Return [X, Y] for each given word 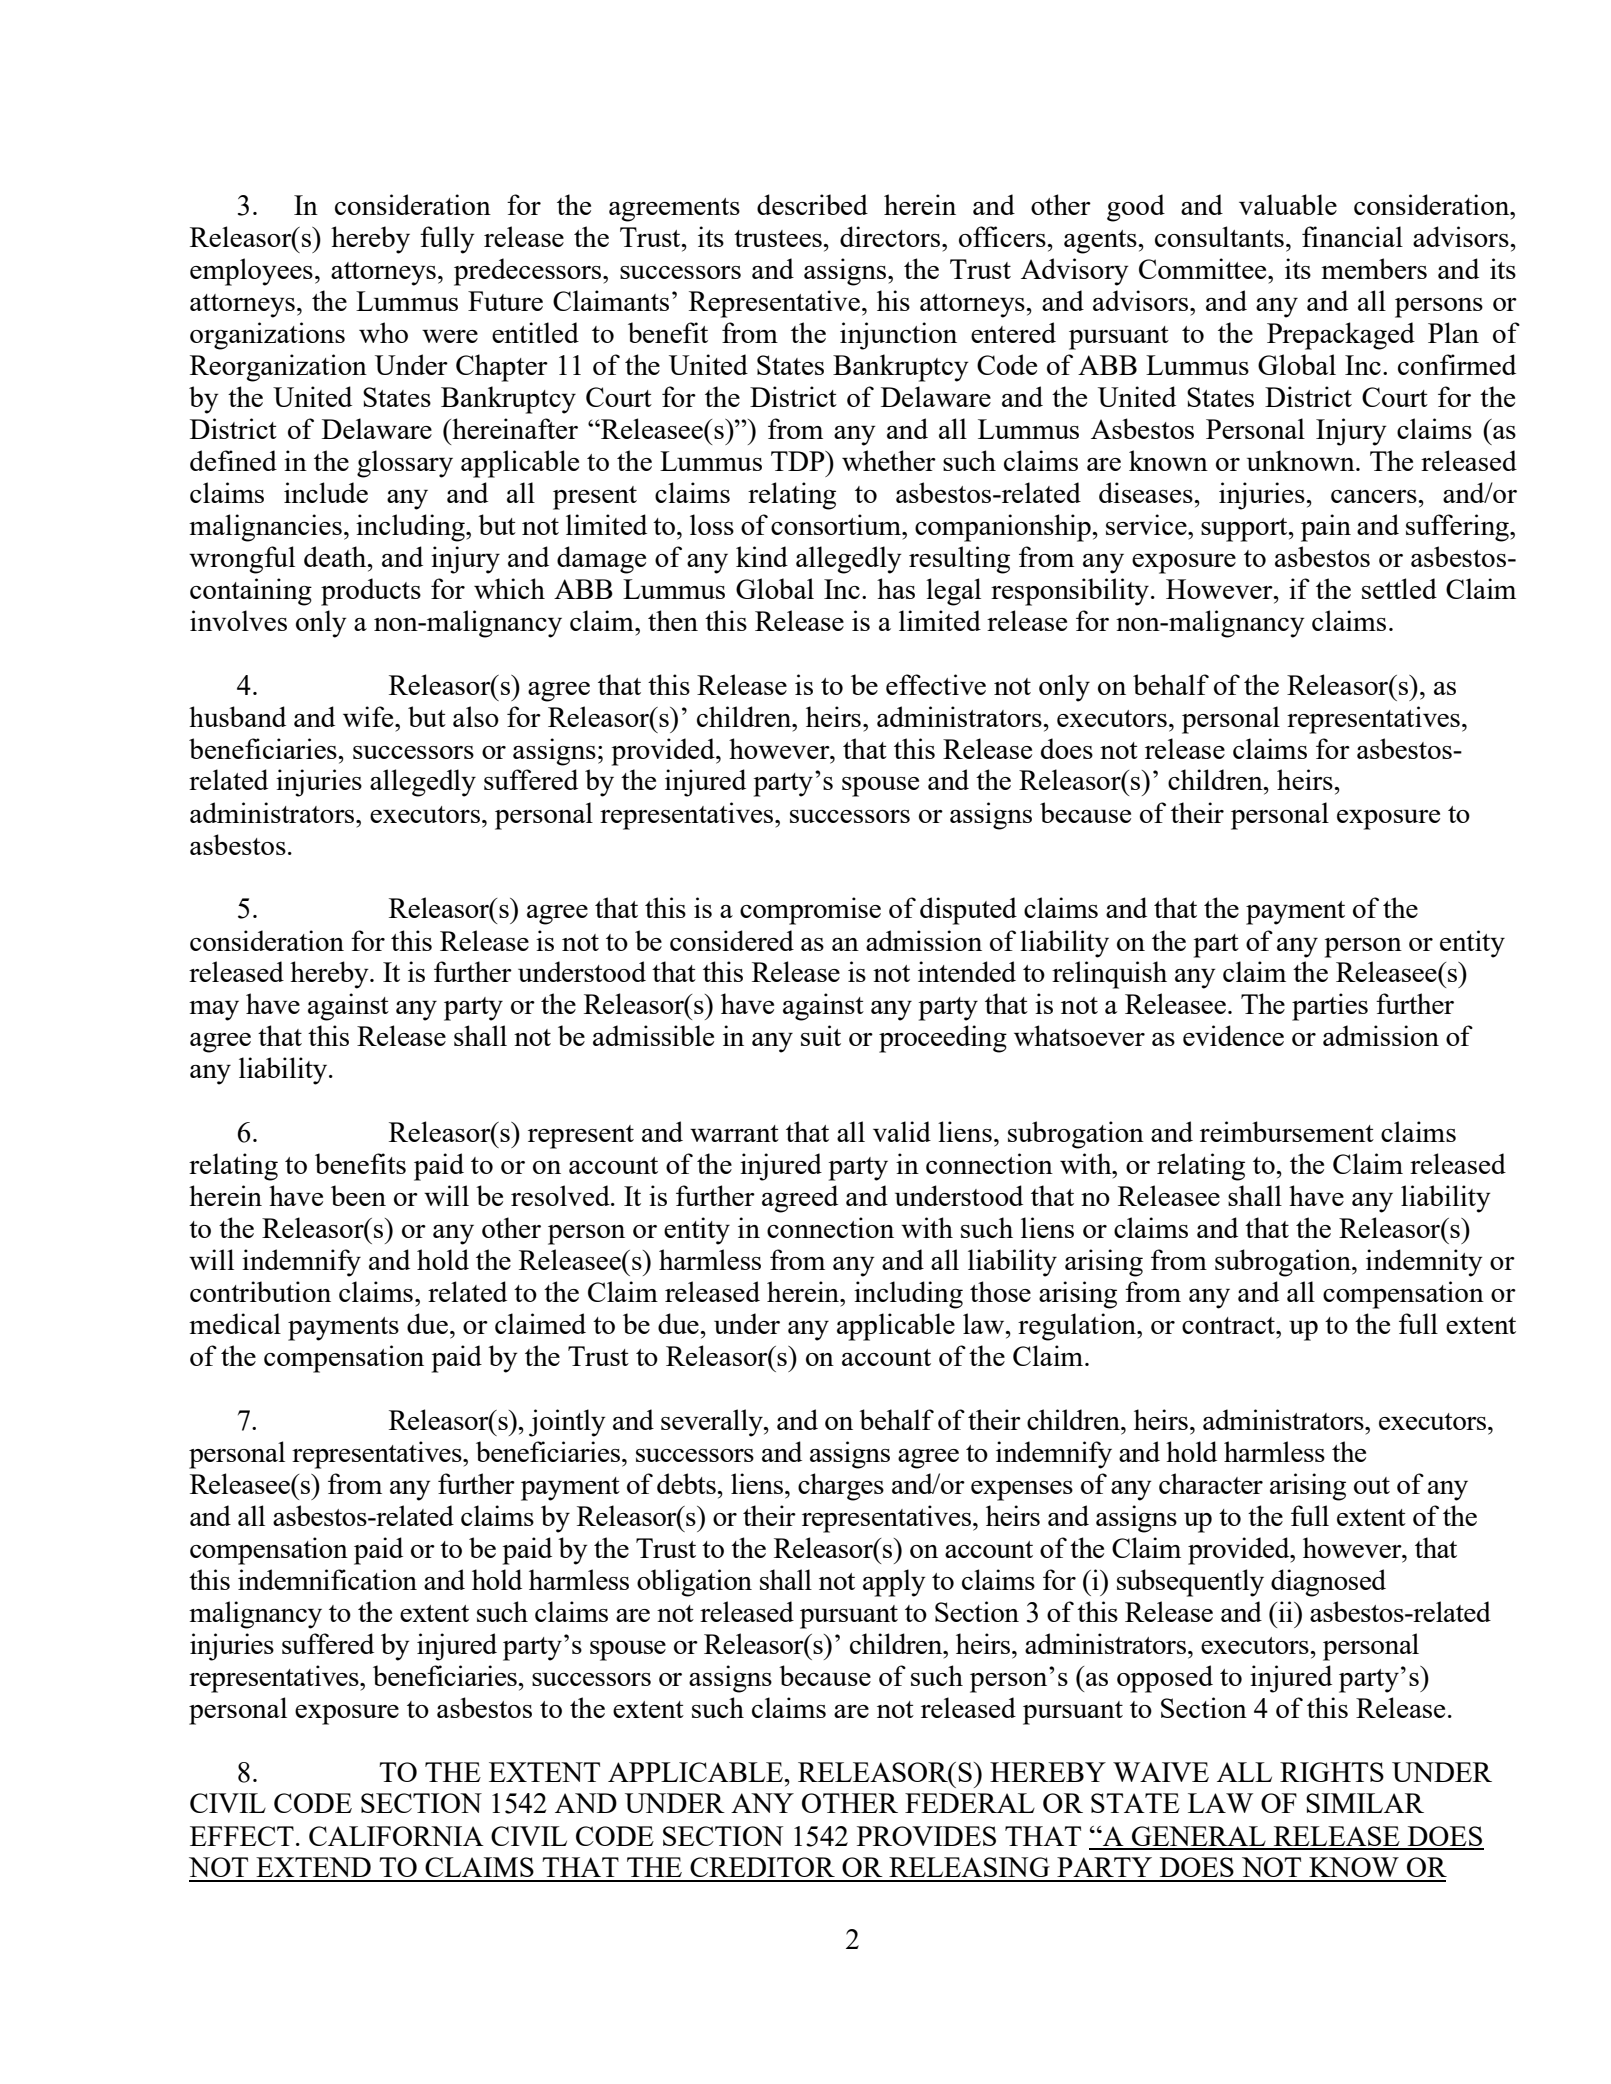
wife [369, 716]
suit [821, 1035]
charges [841, 1487]
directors [890, 236]
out [1372, 1485]
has [896, 588]
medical [235, 1323]
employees [251, 272]
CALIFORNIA [396, 1836]
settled [1399, 588]
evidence [1233, 1035]
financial [1352, 236]
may [214, 1011]
